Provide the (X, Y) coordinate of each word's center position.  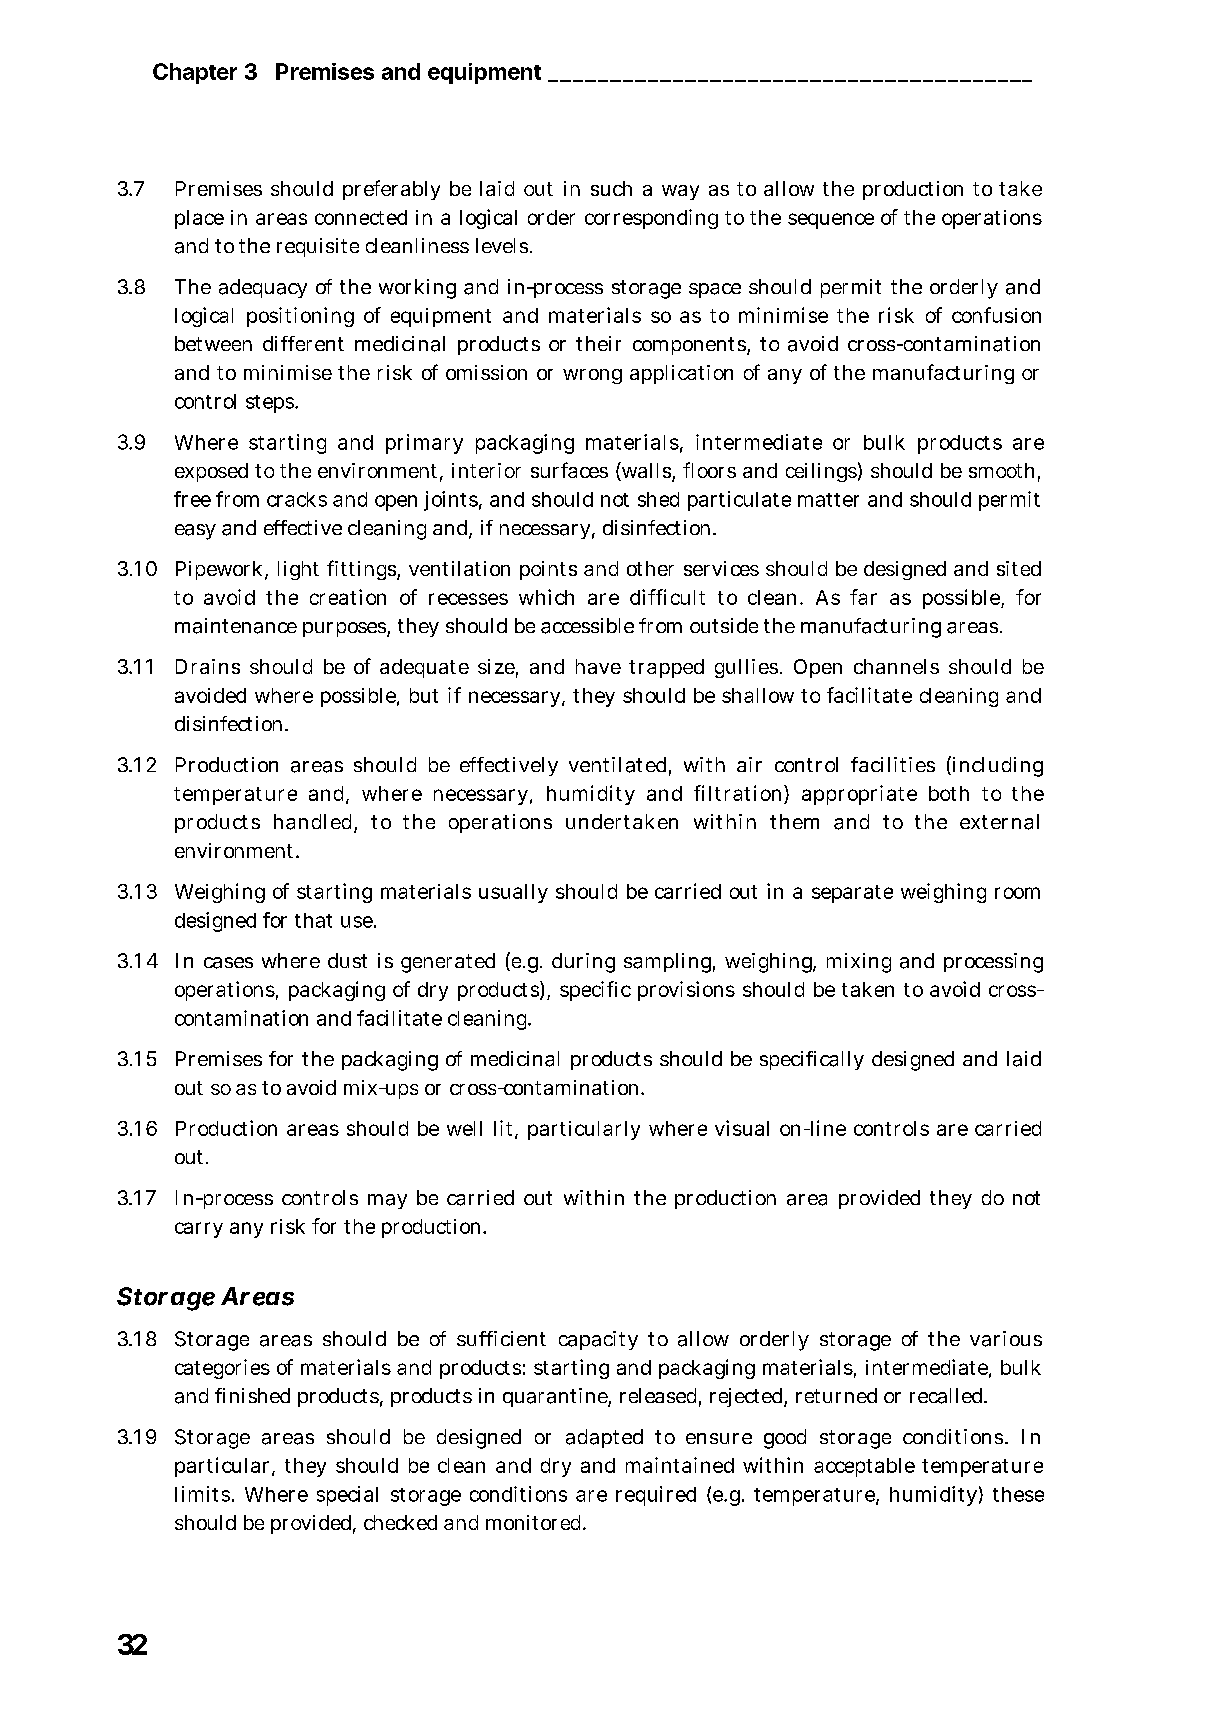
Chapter (195, 73)
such (611, 188)
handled (314, 823)
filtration (739, 794)
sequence (831, 221)
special (347, 1496)
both (949, 793)
